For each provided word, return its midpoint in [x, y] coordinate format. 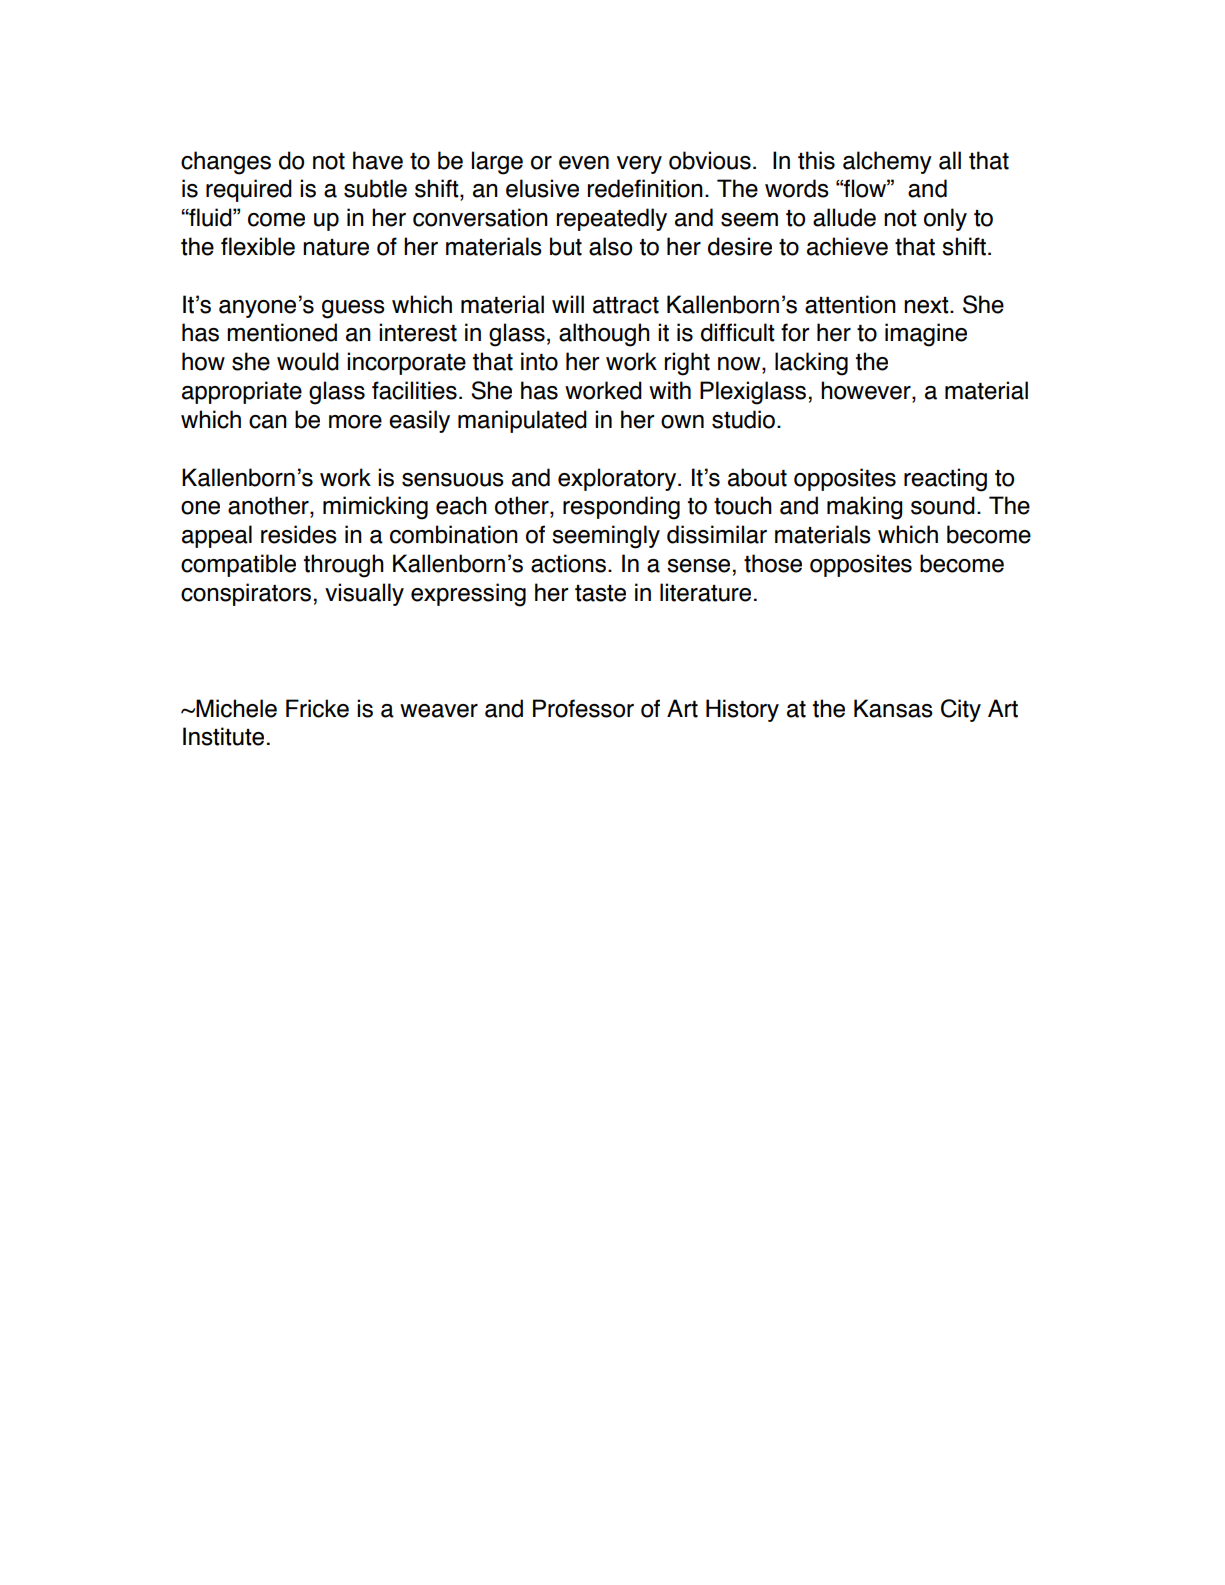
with [670, 390]
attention [850, 304]
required [249, 190]
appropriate [242, 392]
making [864, 508]
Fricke [317, 708]
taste [600, 593]
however [867, 391]
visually [364, 594]
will [568, 304]
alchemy [887, 162]
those [773, 563]
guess [353, 309]
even [584, 163]
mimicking [375, 508]
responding [621, 508]
